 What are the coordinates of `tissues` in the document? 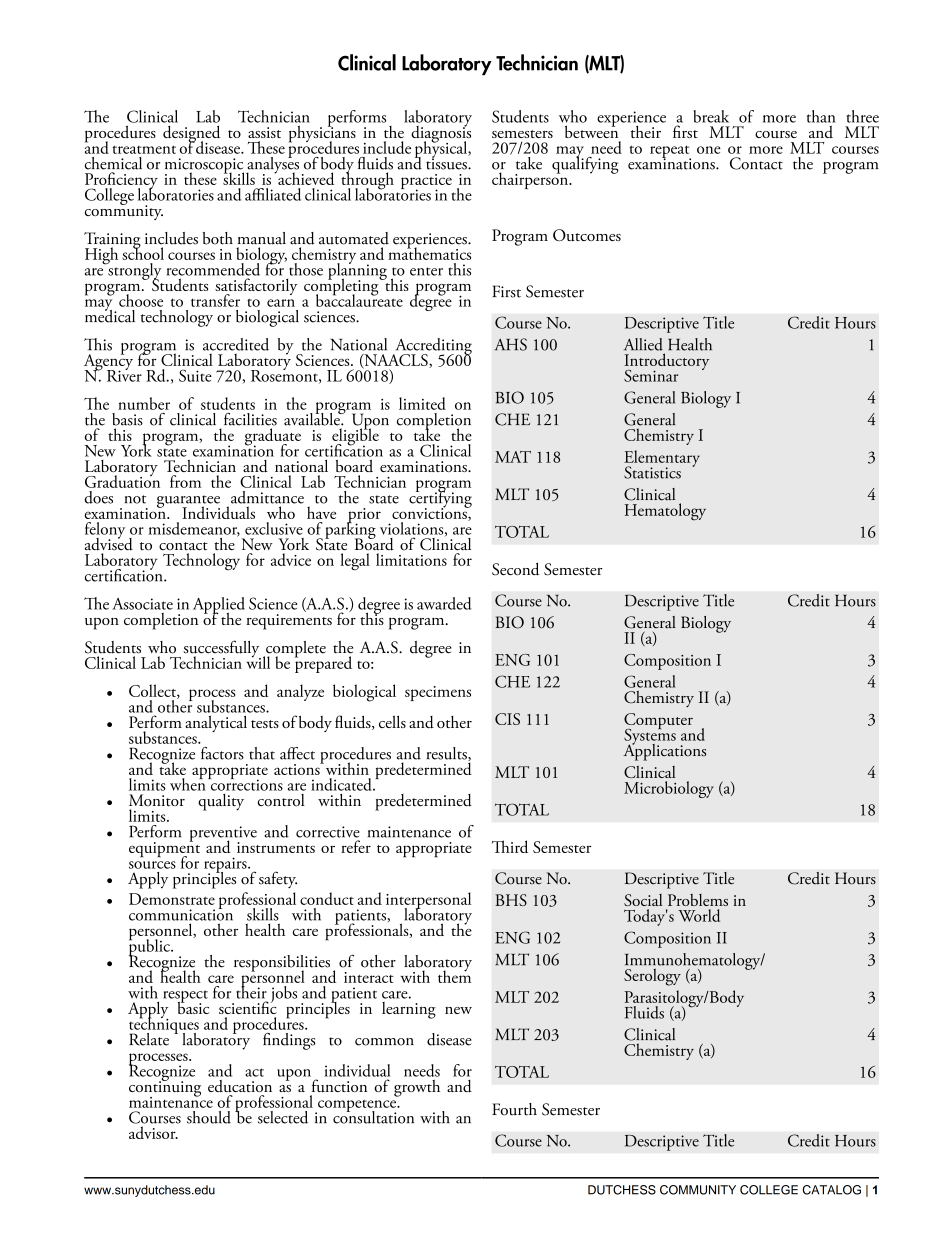 It's located at (447, 163).
